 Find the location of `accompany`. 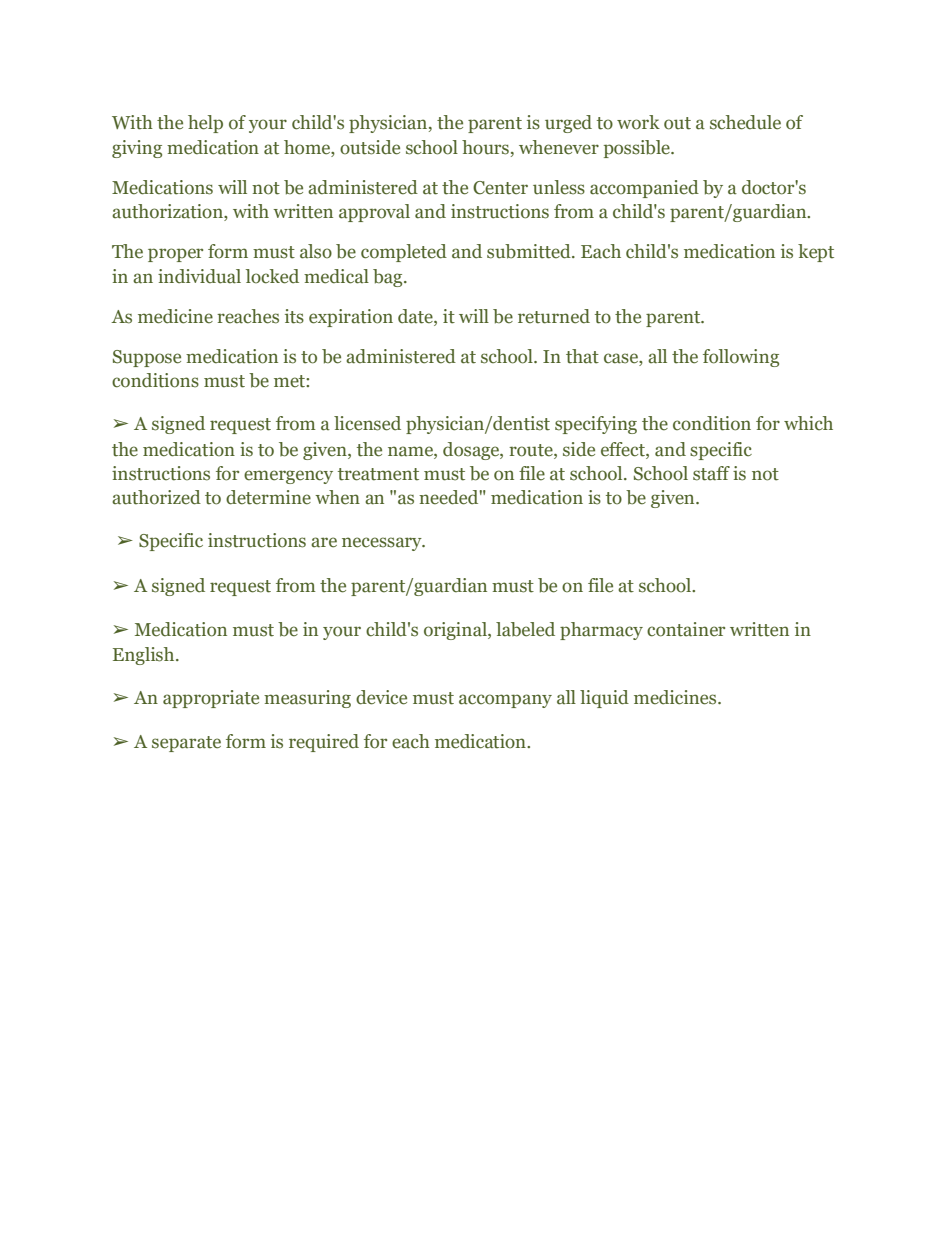

accompany is located at coordinates (505, 701).
